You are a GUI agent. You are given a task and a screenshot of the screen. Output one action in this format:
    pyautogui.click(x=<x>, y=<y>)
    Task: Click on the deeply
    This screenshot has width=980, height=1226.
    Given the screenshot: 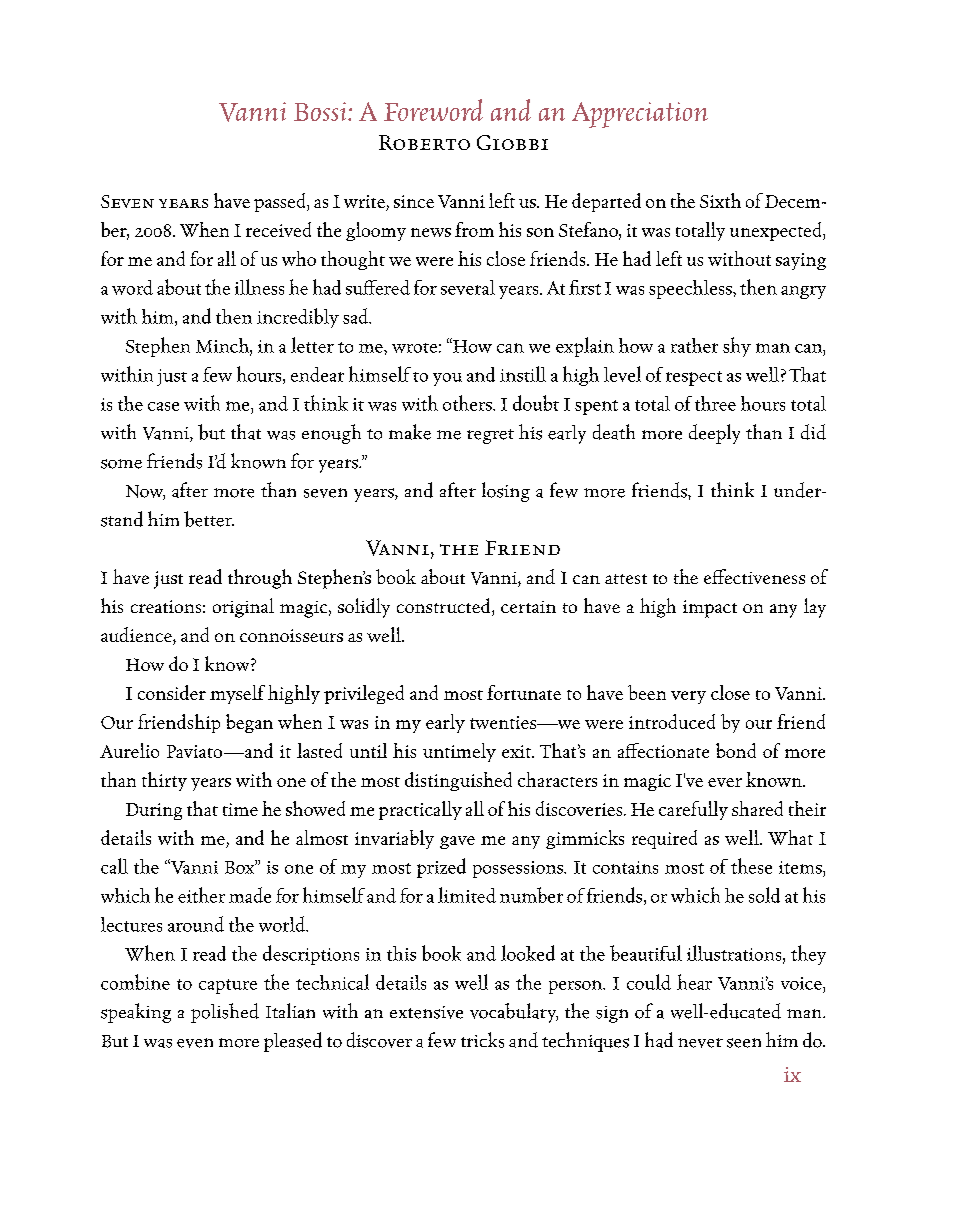 What is the action you would take?
    pyautogui.click(x=714, y=434)
